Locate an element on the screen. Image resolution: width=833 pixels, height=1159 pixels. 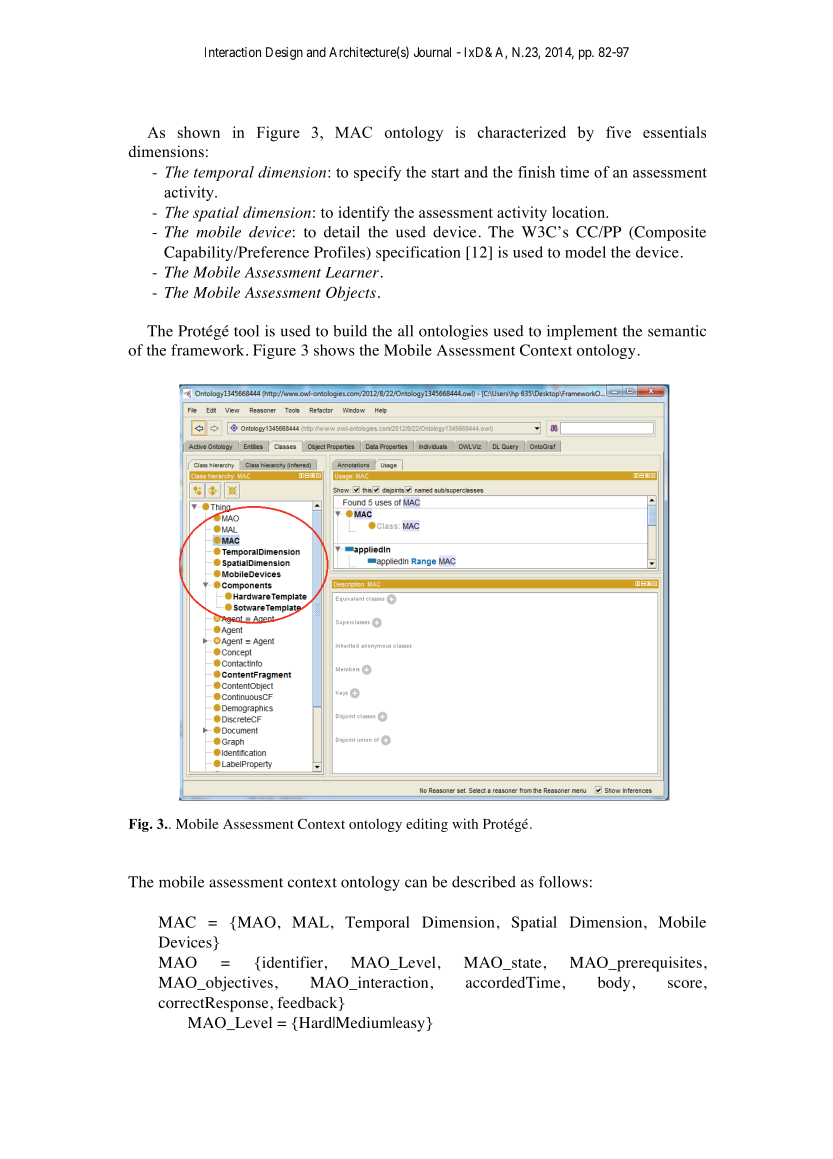
can is located at coordinates (416, 883).
